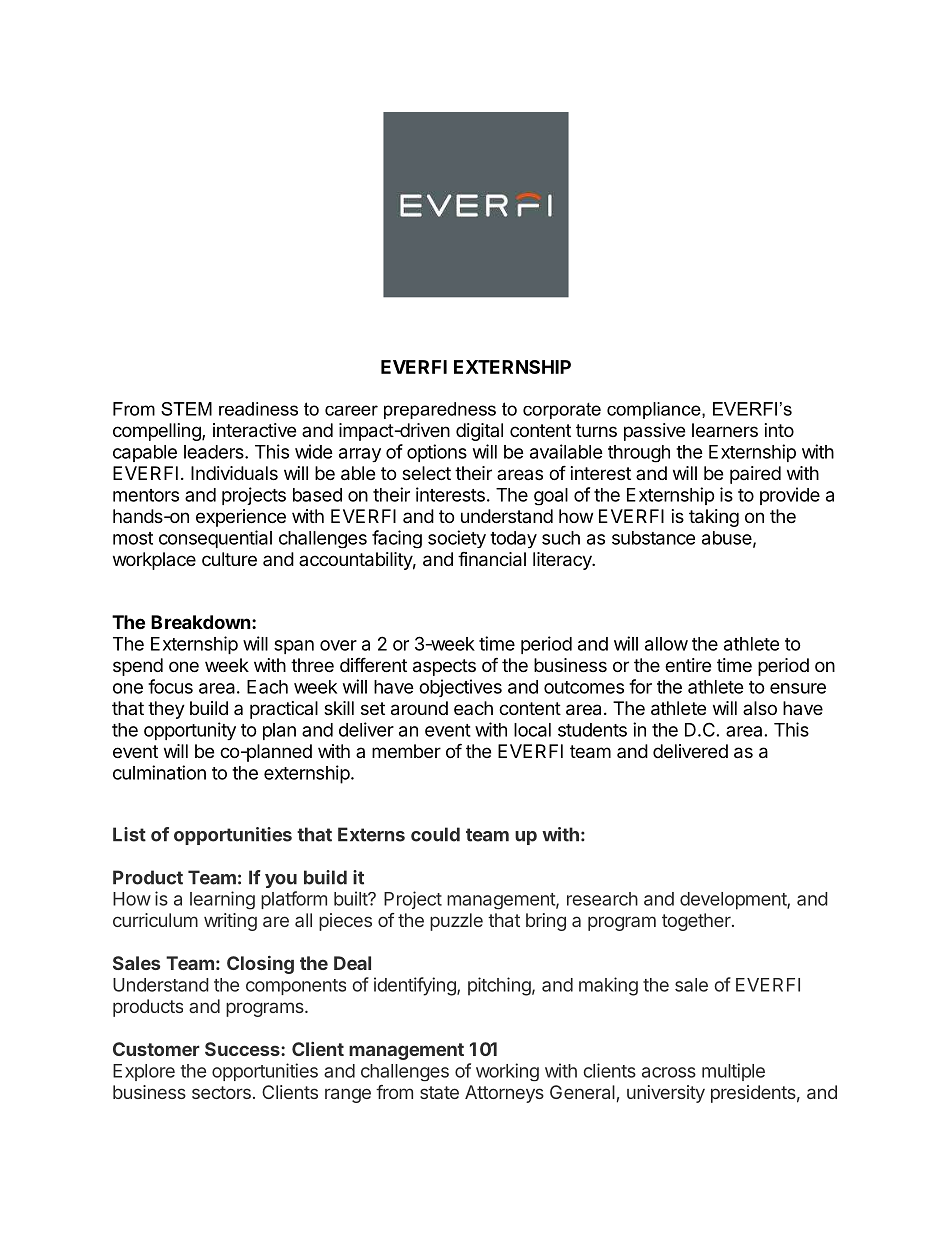 The image size is (952, 1233). Describe the element at coordinates (221, 1092) in the page. I see `sectors` at that location.
